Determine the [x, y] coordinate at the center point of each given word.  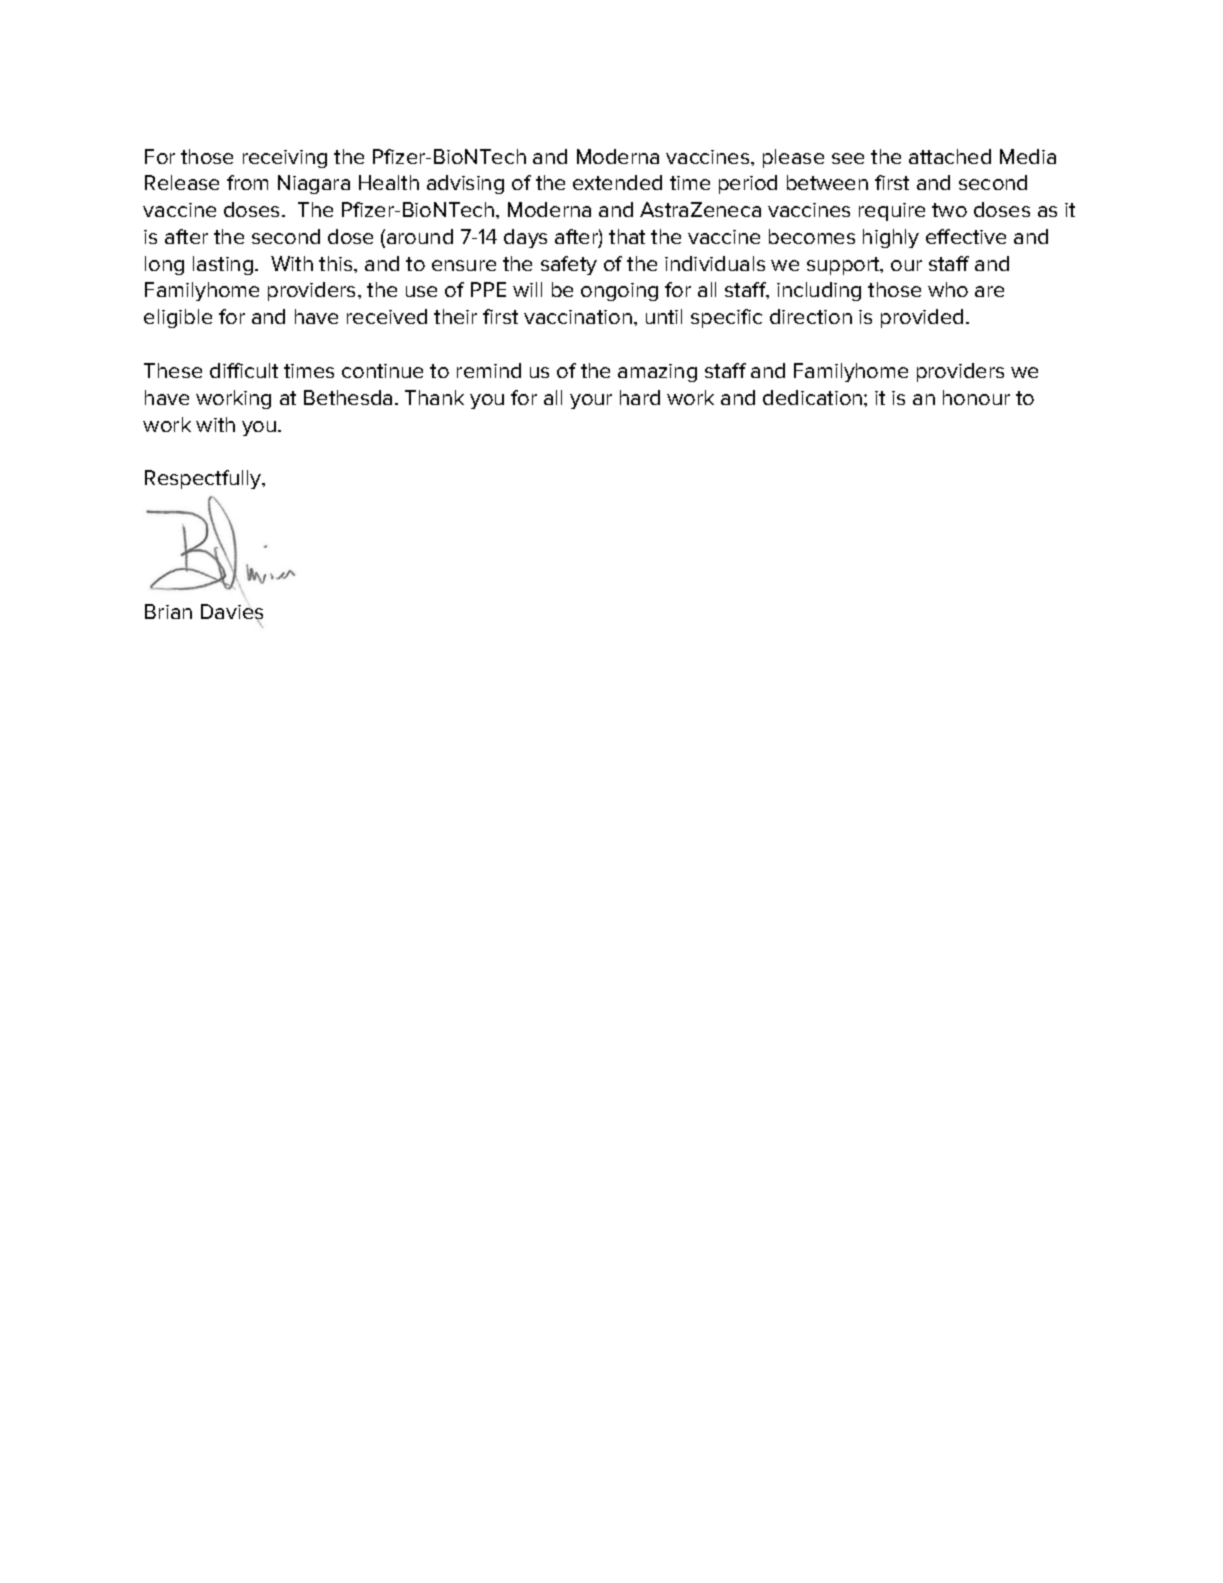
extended [617, 182]
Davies [232, 613]
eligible [178, 318]
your [591, 401]
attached [950, 156]
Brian [168, 611]
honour [976, 397]
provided [922, 318]
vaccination [578, 317]
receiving [285, 159]
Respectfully [204, 479]
